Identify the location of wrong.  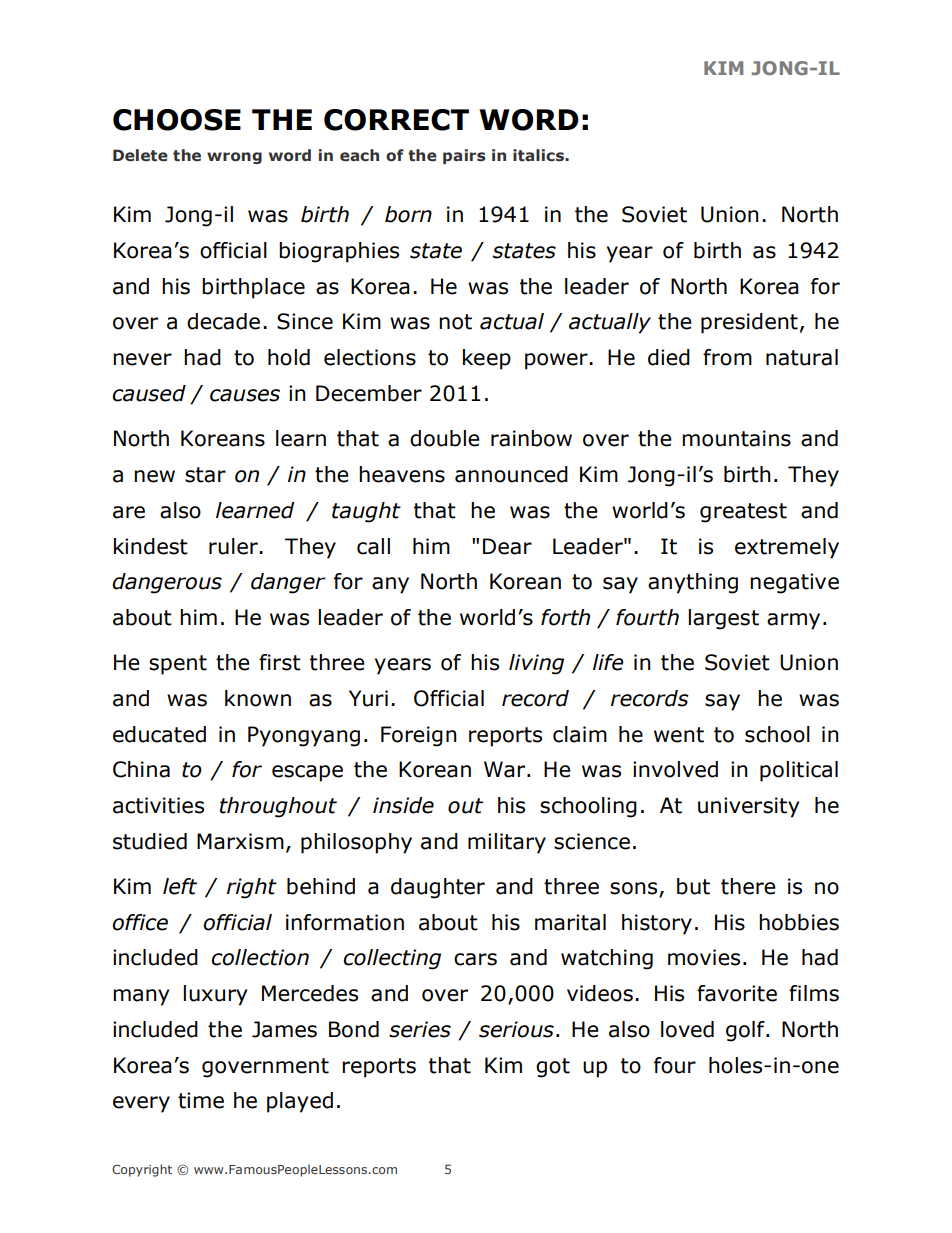
(234, 158).
